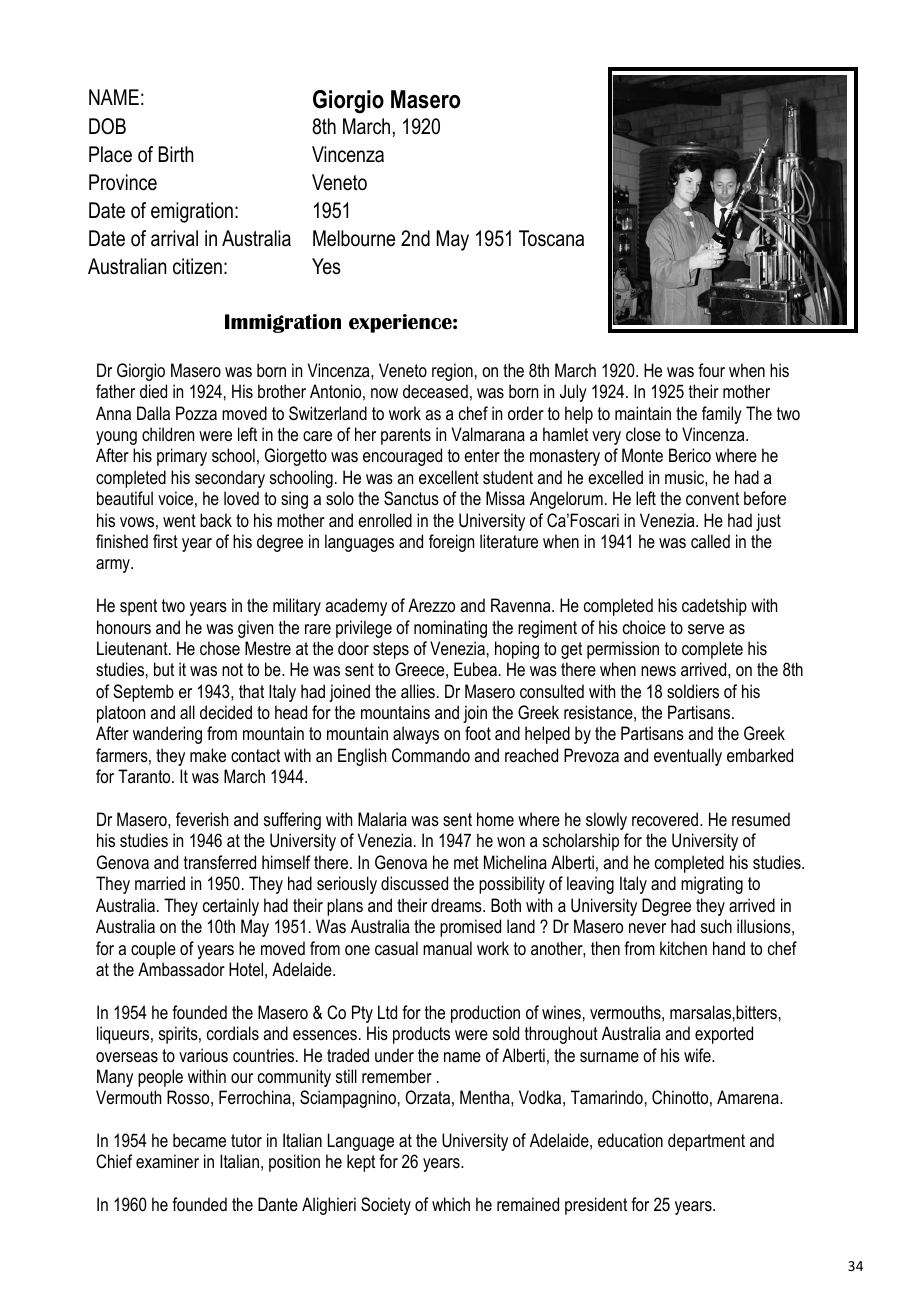 The image size is (924, 1308). What do you see at coordinates (658, 671) in the screenshot?
I see `news` at bounding box center [658, 671].
